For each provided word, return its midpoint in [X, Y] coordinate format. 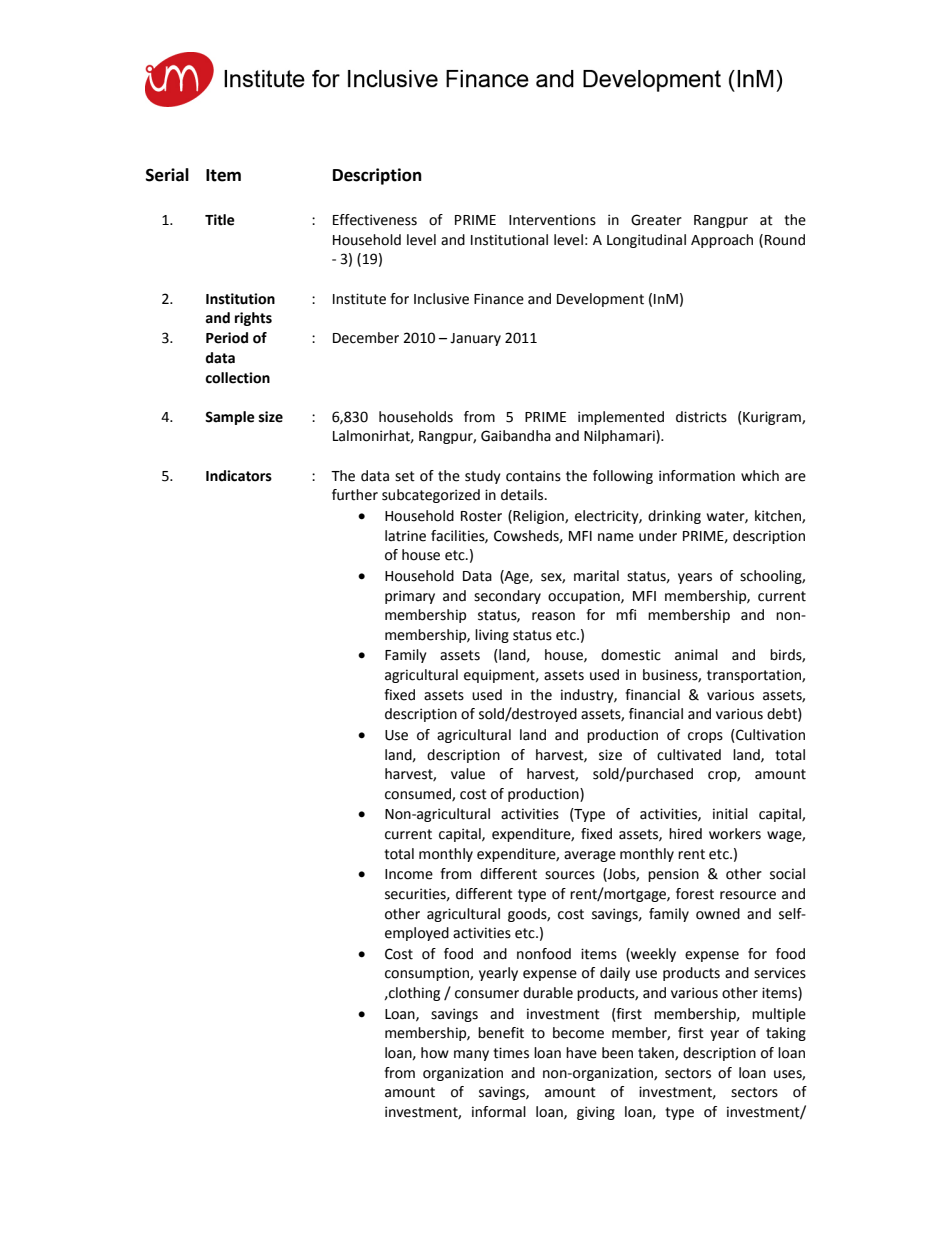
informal [499, 1112]
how [435, 1053]
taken [657, 1053]
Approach [722, 241]
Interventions [552, 220]
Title [220, 220]
